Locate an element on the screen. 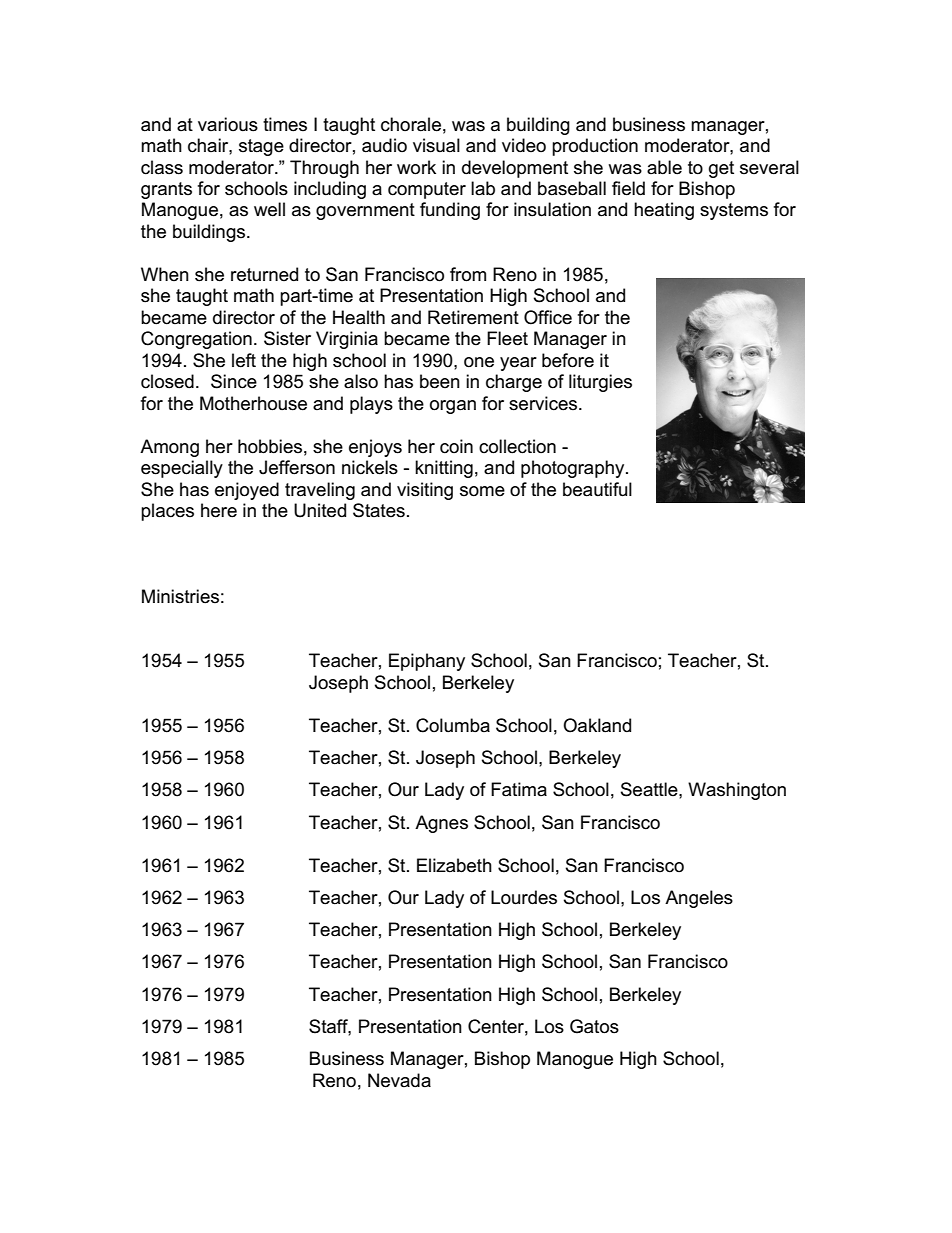  Elizabeth is located at coordinates (454, 865).
